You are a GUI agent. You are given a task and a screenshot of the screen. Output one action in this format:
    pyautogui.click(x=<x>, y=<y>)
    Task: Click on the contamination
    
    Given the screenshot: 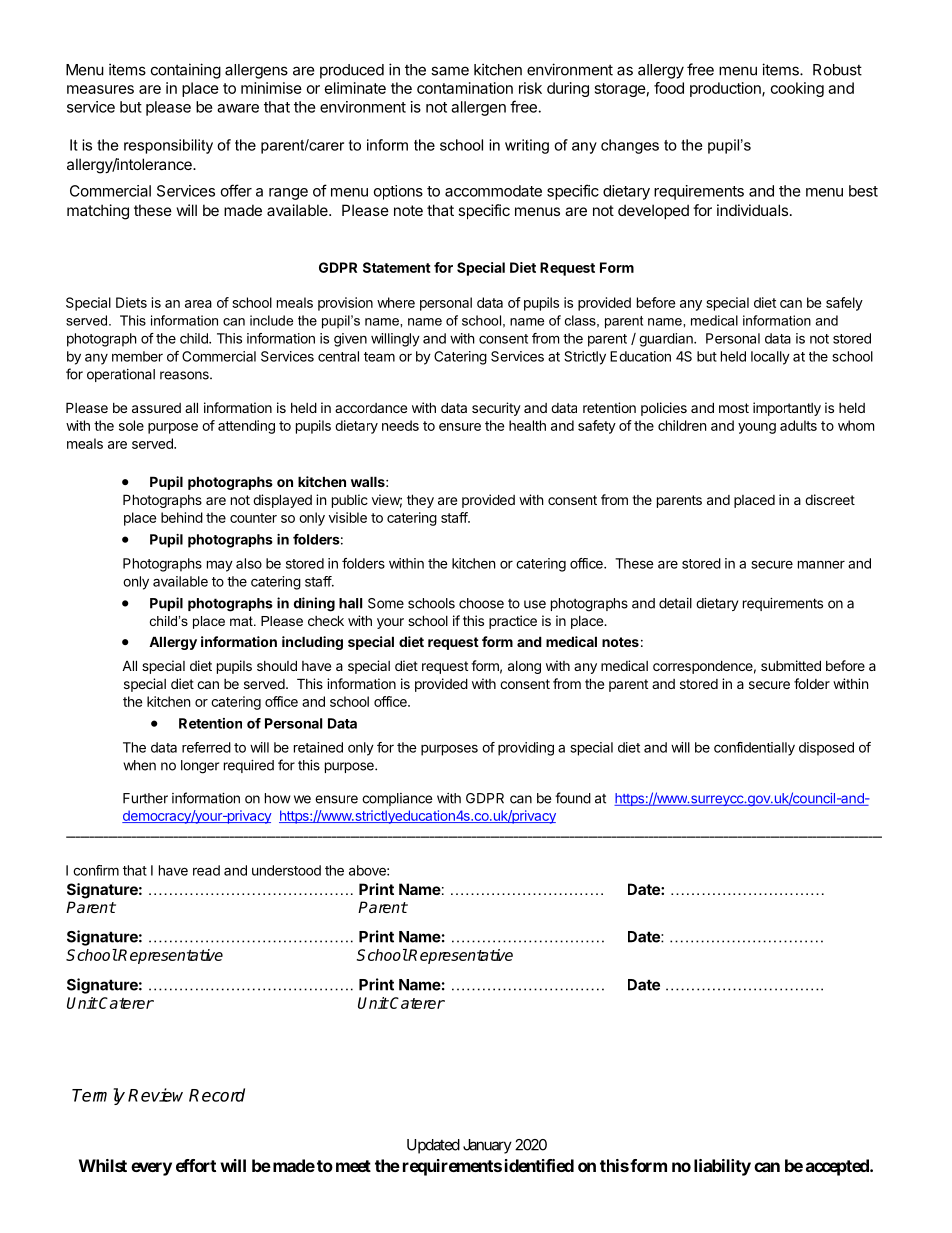 What is the action you would take?
    pyautogui.click(x=465, y=88)
